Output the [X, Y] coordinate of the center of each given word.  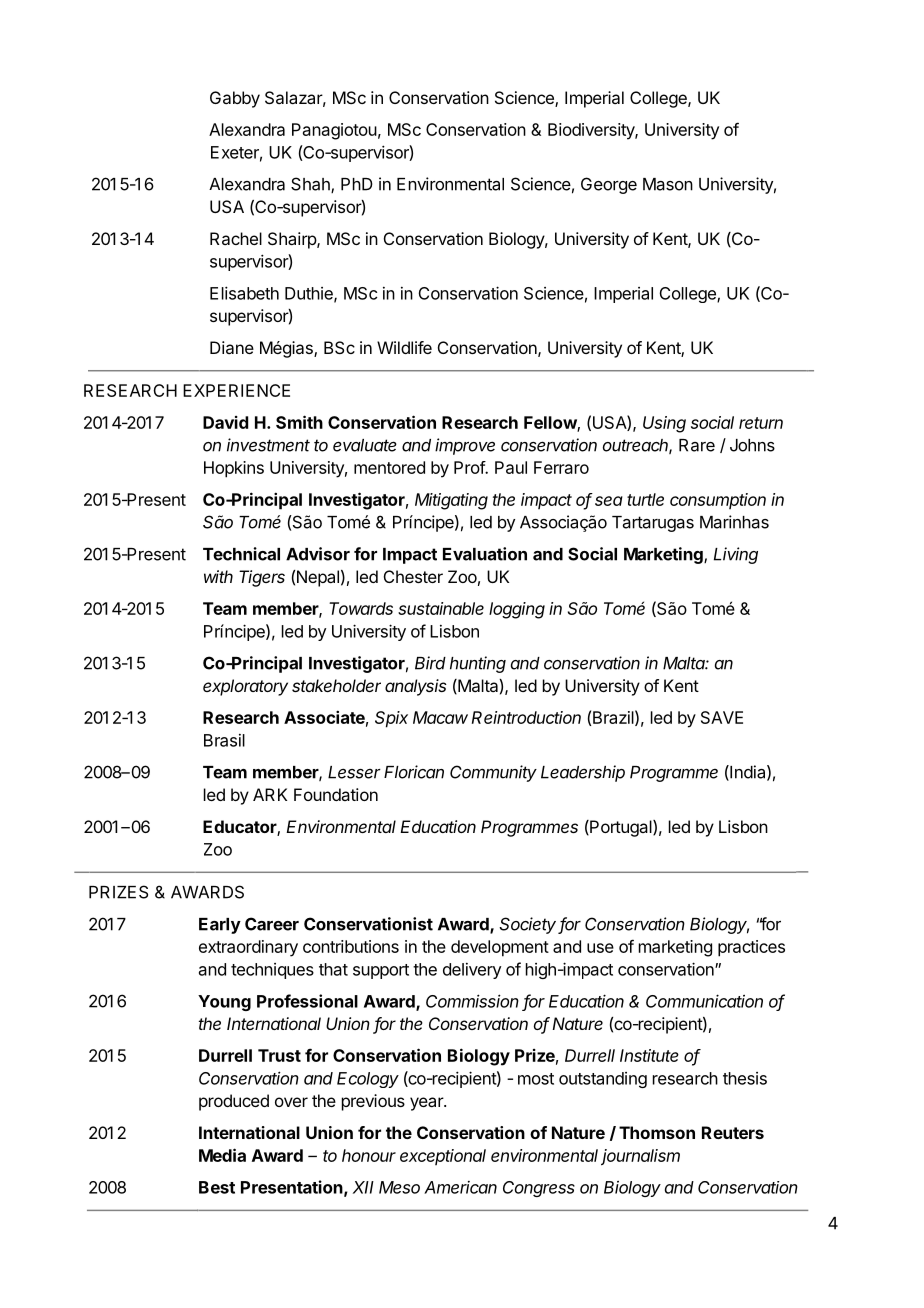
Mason [668, 184]
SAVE [722, 717]
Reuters [733, 1132]
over [291, 1102]
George [609, 185]
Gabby [235, 99]
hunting [478, 664]
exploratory [245, 687]
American [460, 1187]
